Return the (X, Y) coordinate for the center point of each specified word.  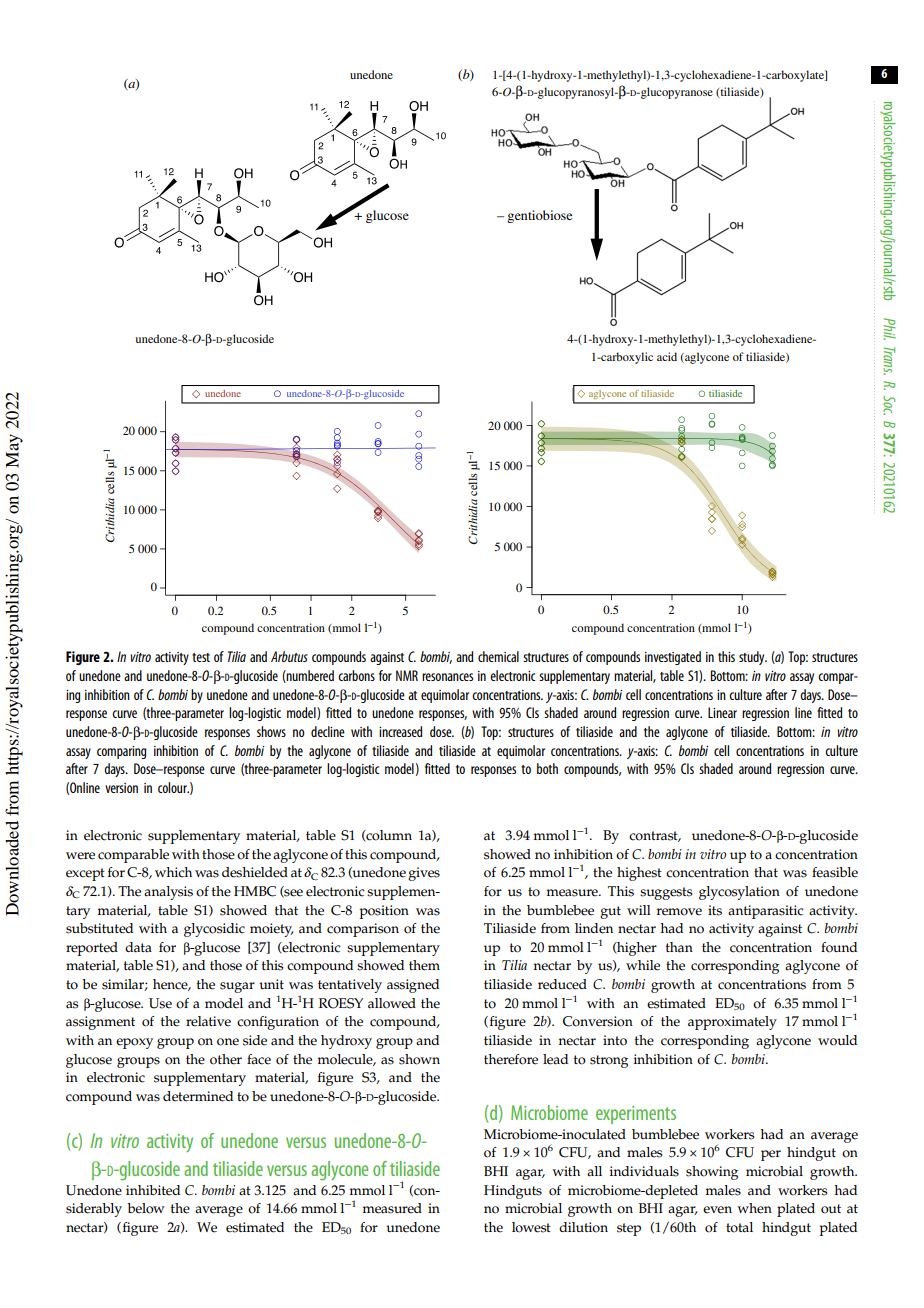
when (754, 1208)
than (679, 947)
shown (419, 1059)
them (424, 965)
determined (198, 1096)
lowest (531, 1227)
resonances (447, 677)
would (837, 1040)
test (201, 657)
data (138, 947)
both (547, 768)
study (753, 658)
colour (173, 787)
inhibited (153, 1190)
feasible (835, 872)
